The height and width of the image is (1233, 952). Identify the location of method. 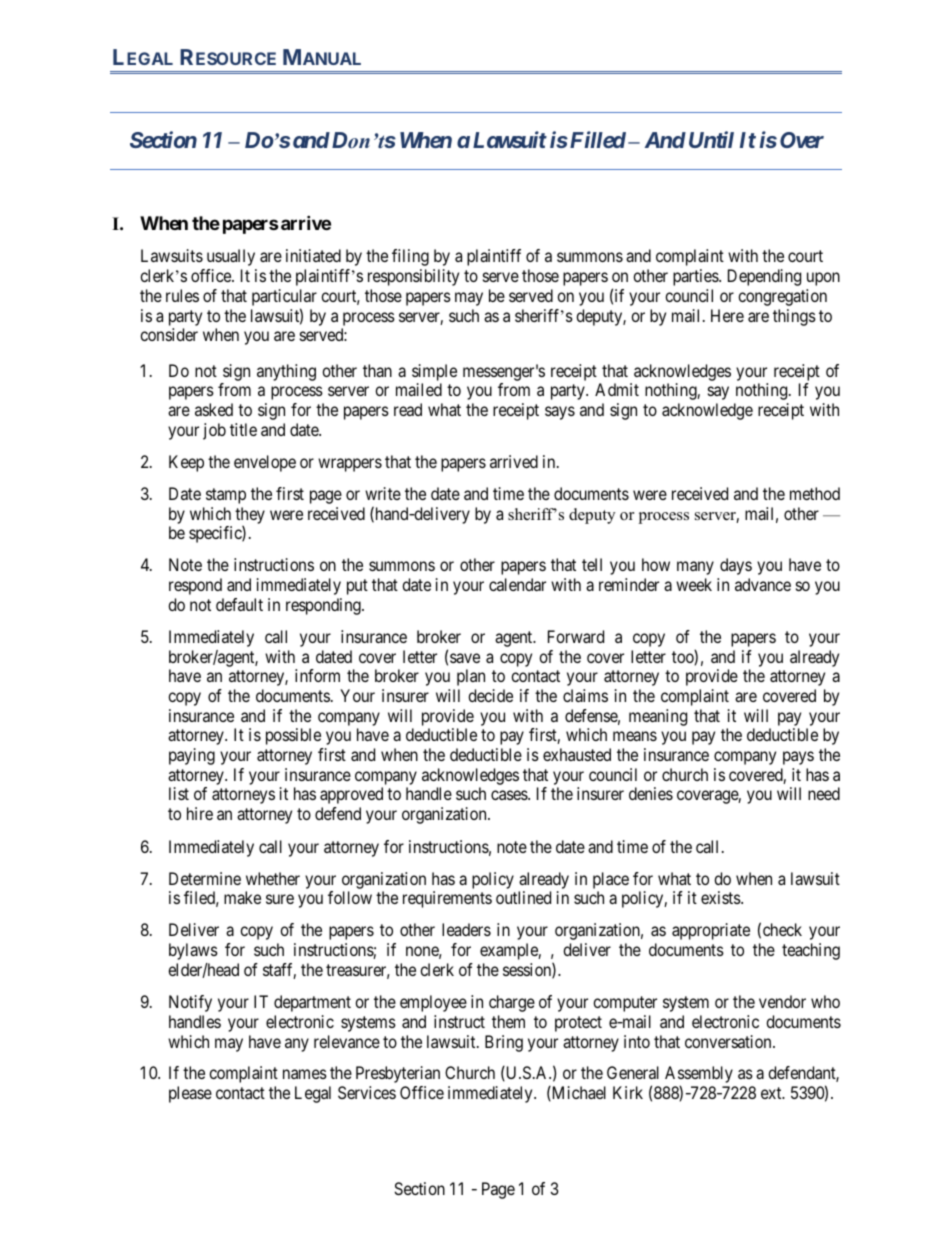
(815, 493).
